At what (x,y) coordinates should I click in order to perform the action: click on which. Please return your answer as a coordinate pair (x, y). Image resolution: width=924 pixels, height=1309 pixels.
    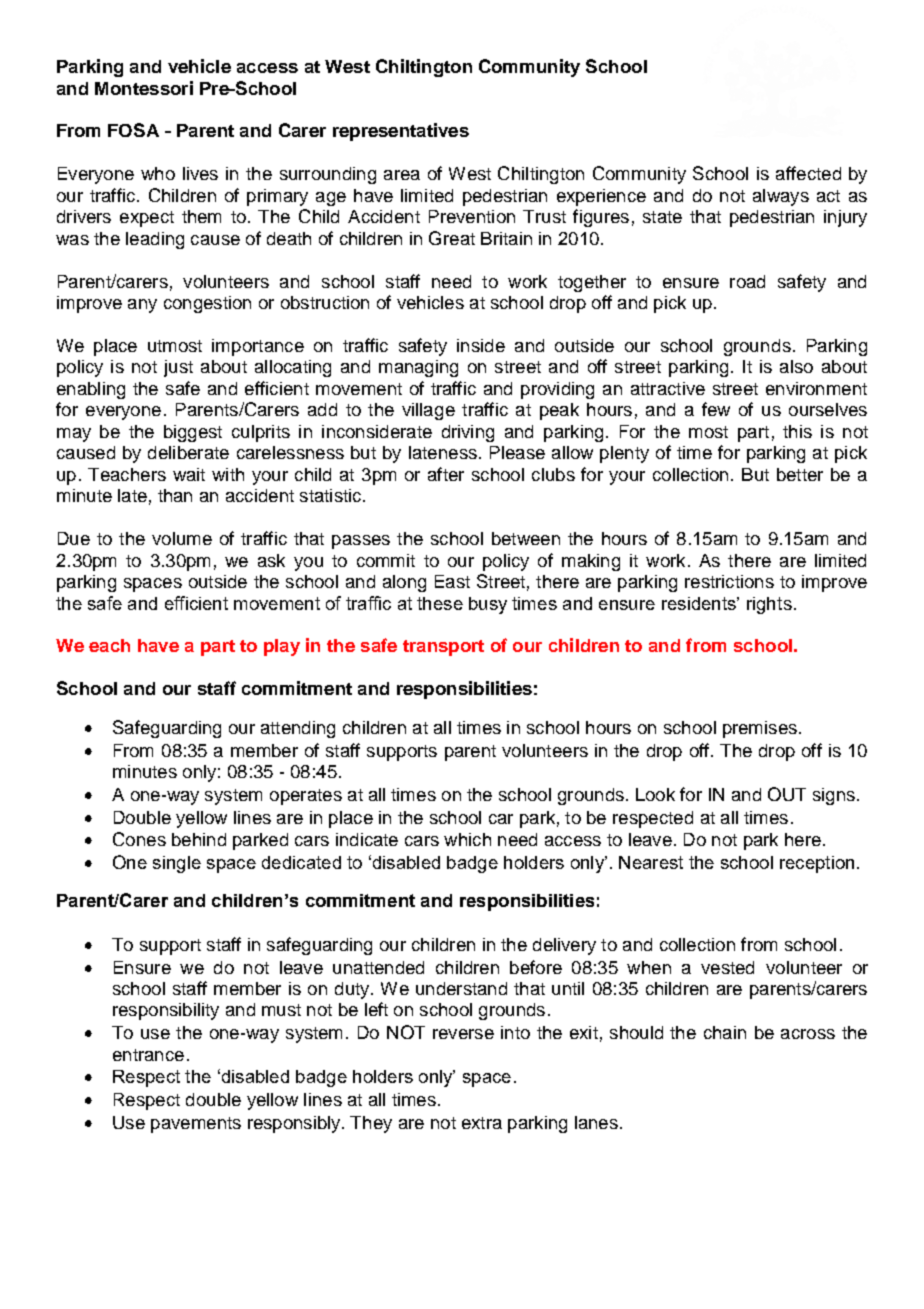
    Looking at the image, I should click on (467, 839).
